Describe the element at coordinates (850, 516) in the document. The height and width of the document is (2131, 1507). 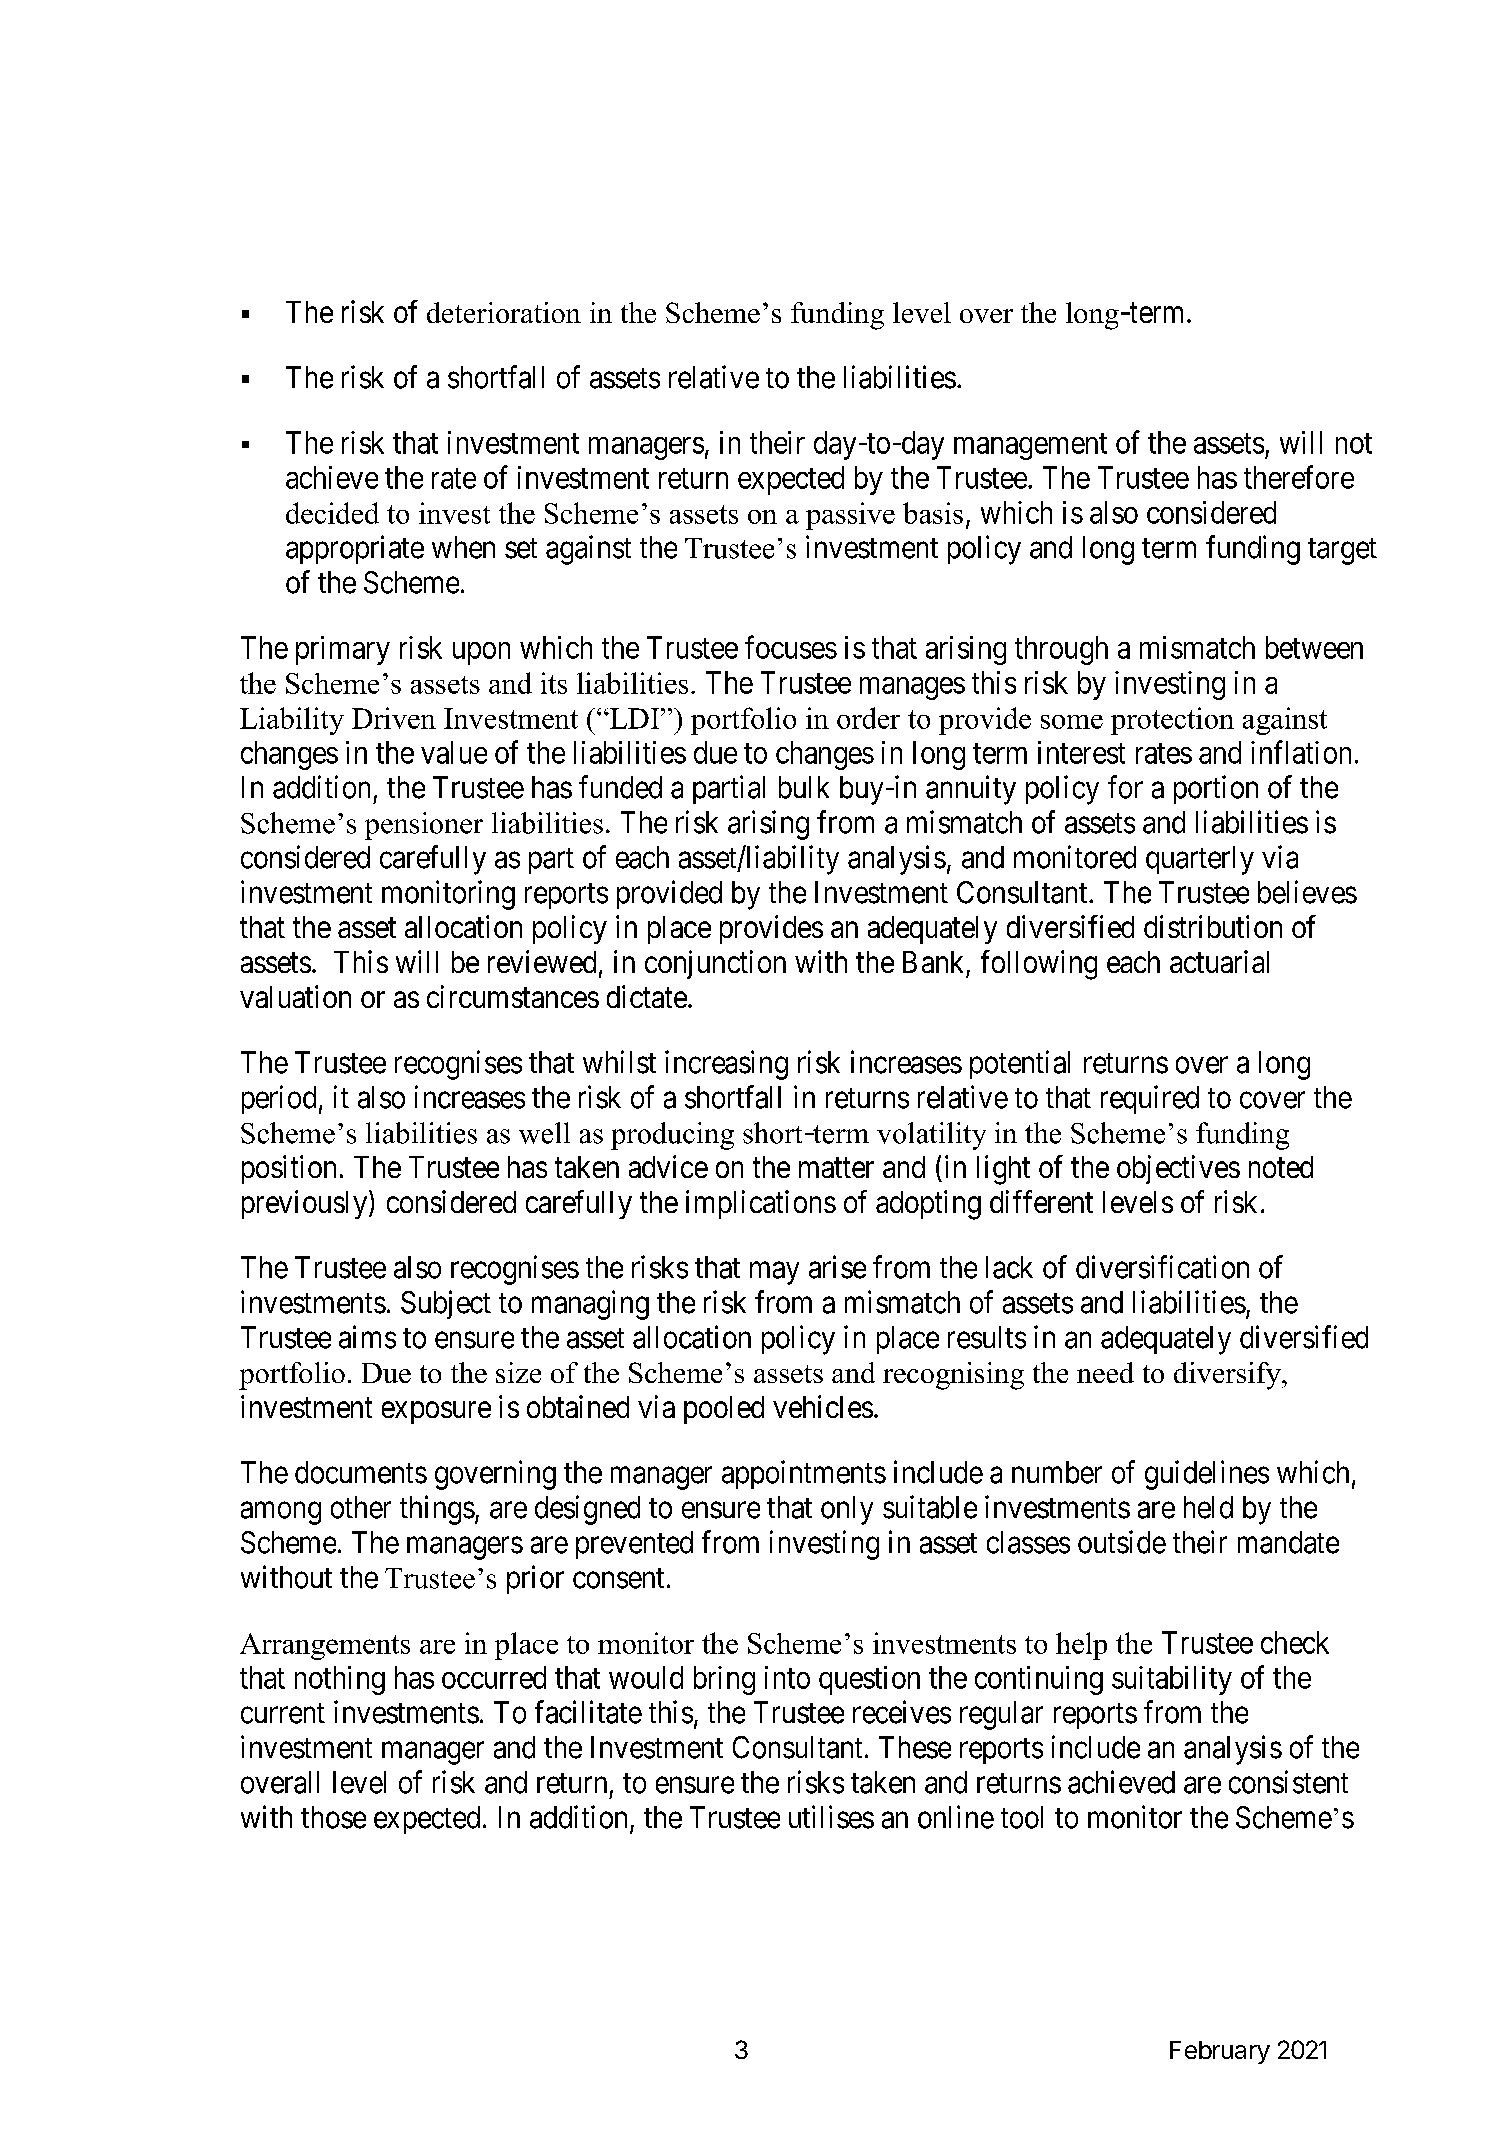
I see `passive` at that location.
